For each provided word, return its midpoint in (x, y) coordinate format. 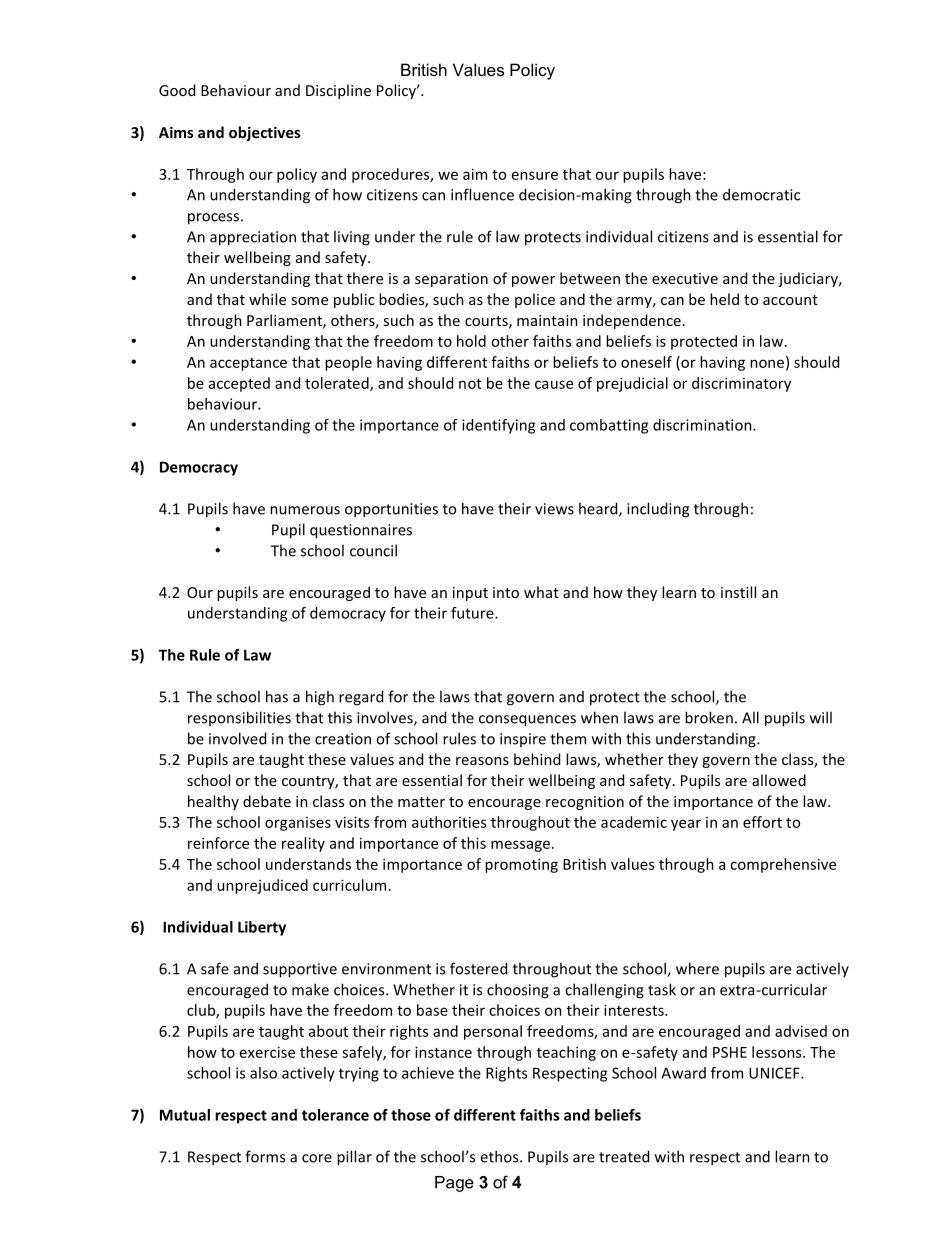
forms (265, 1156)
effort (762, 822)
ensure (535, 175)
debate (267, 801)
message (522, 846)
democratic (761, 194)
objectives (265, 133)
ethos (500, 1156)
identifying (498, 426)
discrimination (703, 425)
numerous (305, 510)
